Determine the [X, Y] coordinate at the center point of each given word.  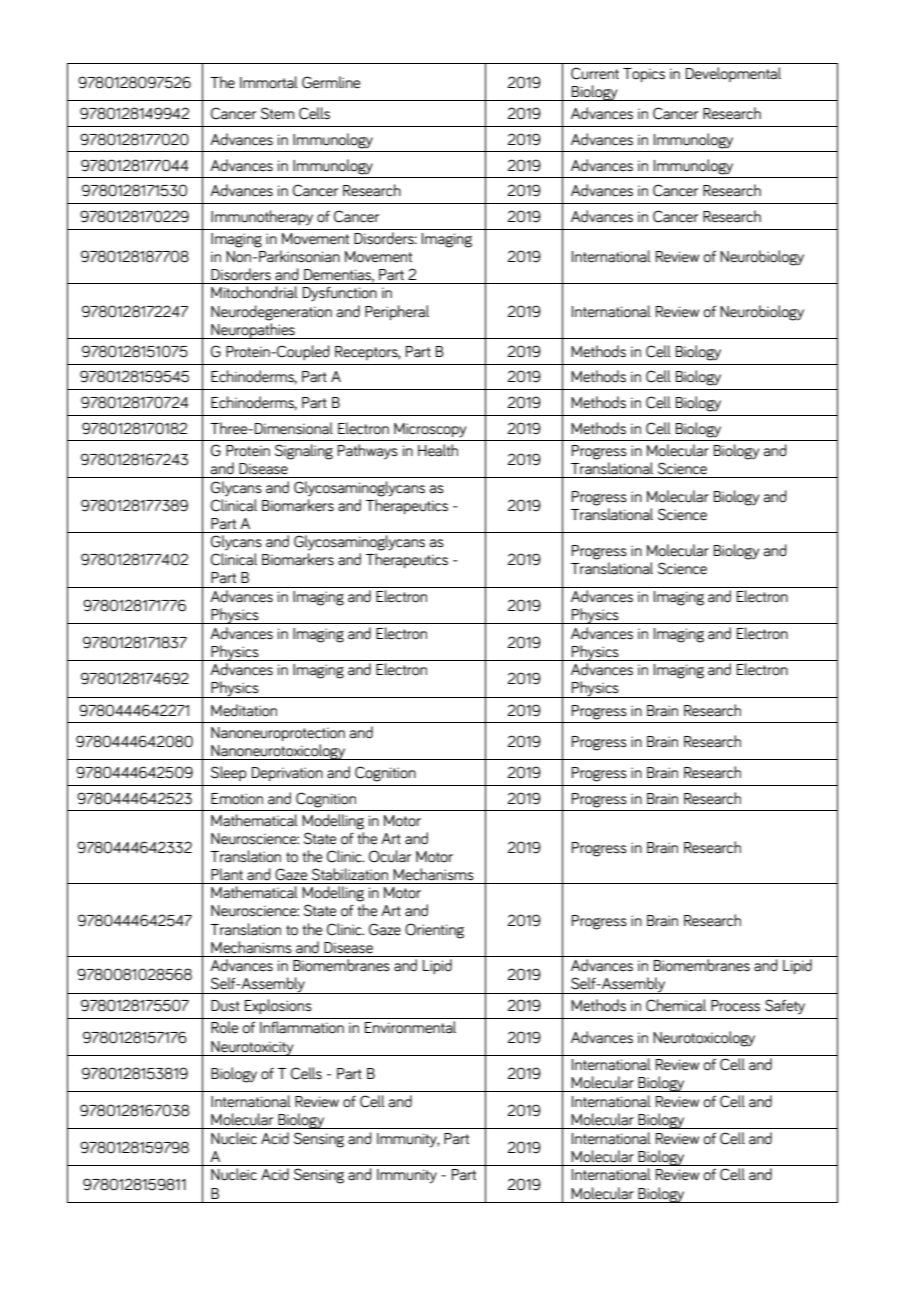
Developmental [733, 74]
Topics [644, 75]
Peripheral [397, 313]
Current [595, 73]
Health [438, 450]
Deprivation [287, 774]
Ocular [390, 856]
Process [735, 1006]
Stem [277, 113]
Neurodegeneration [271, 313]
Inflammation [302, 1027]
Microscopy [430, 430]
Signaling [304, 452]
